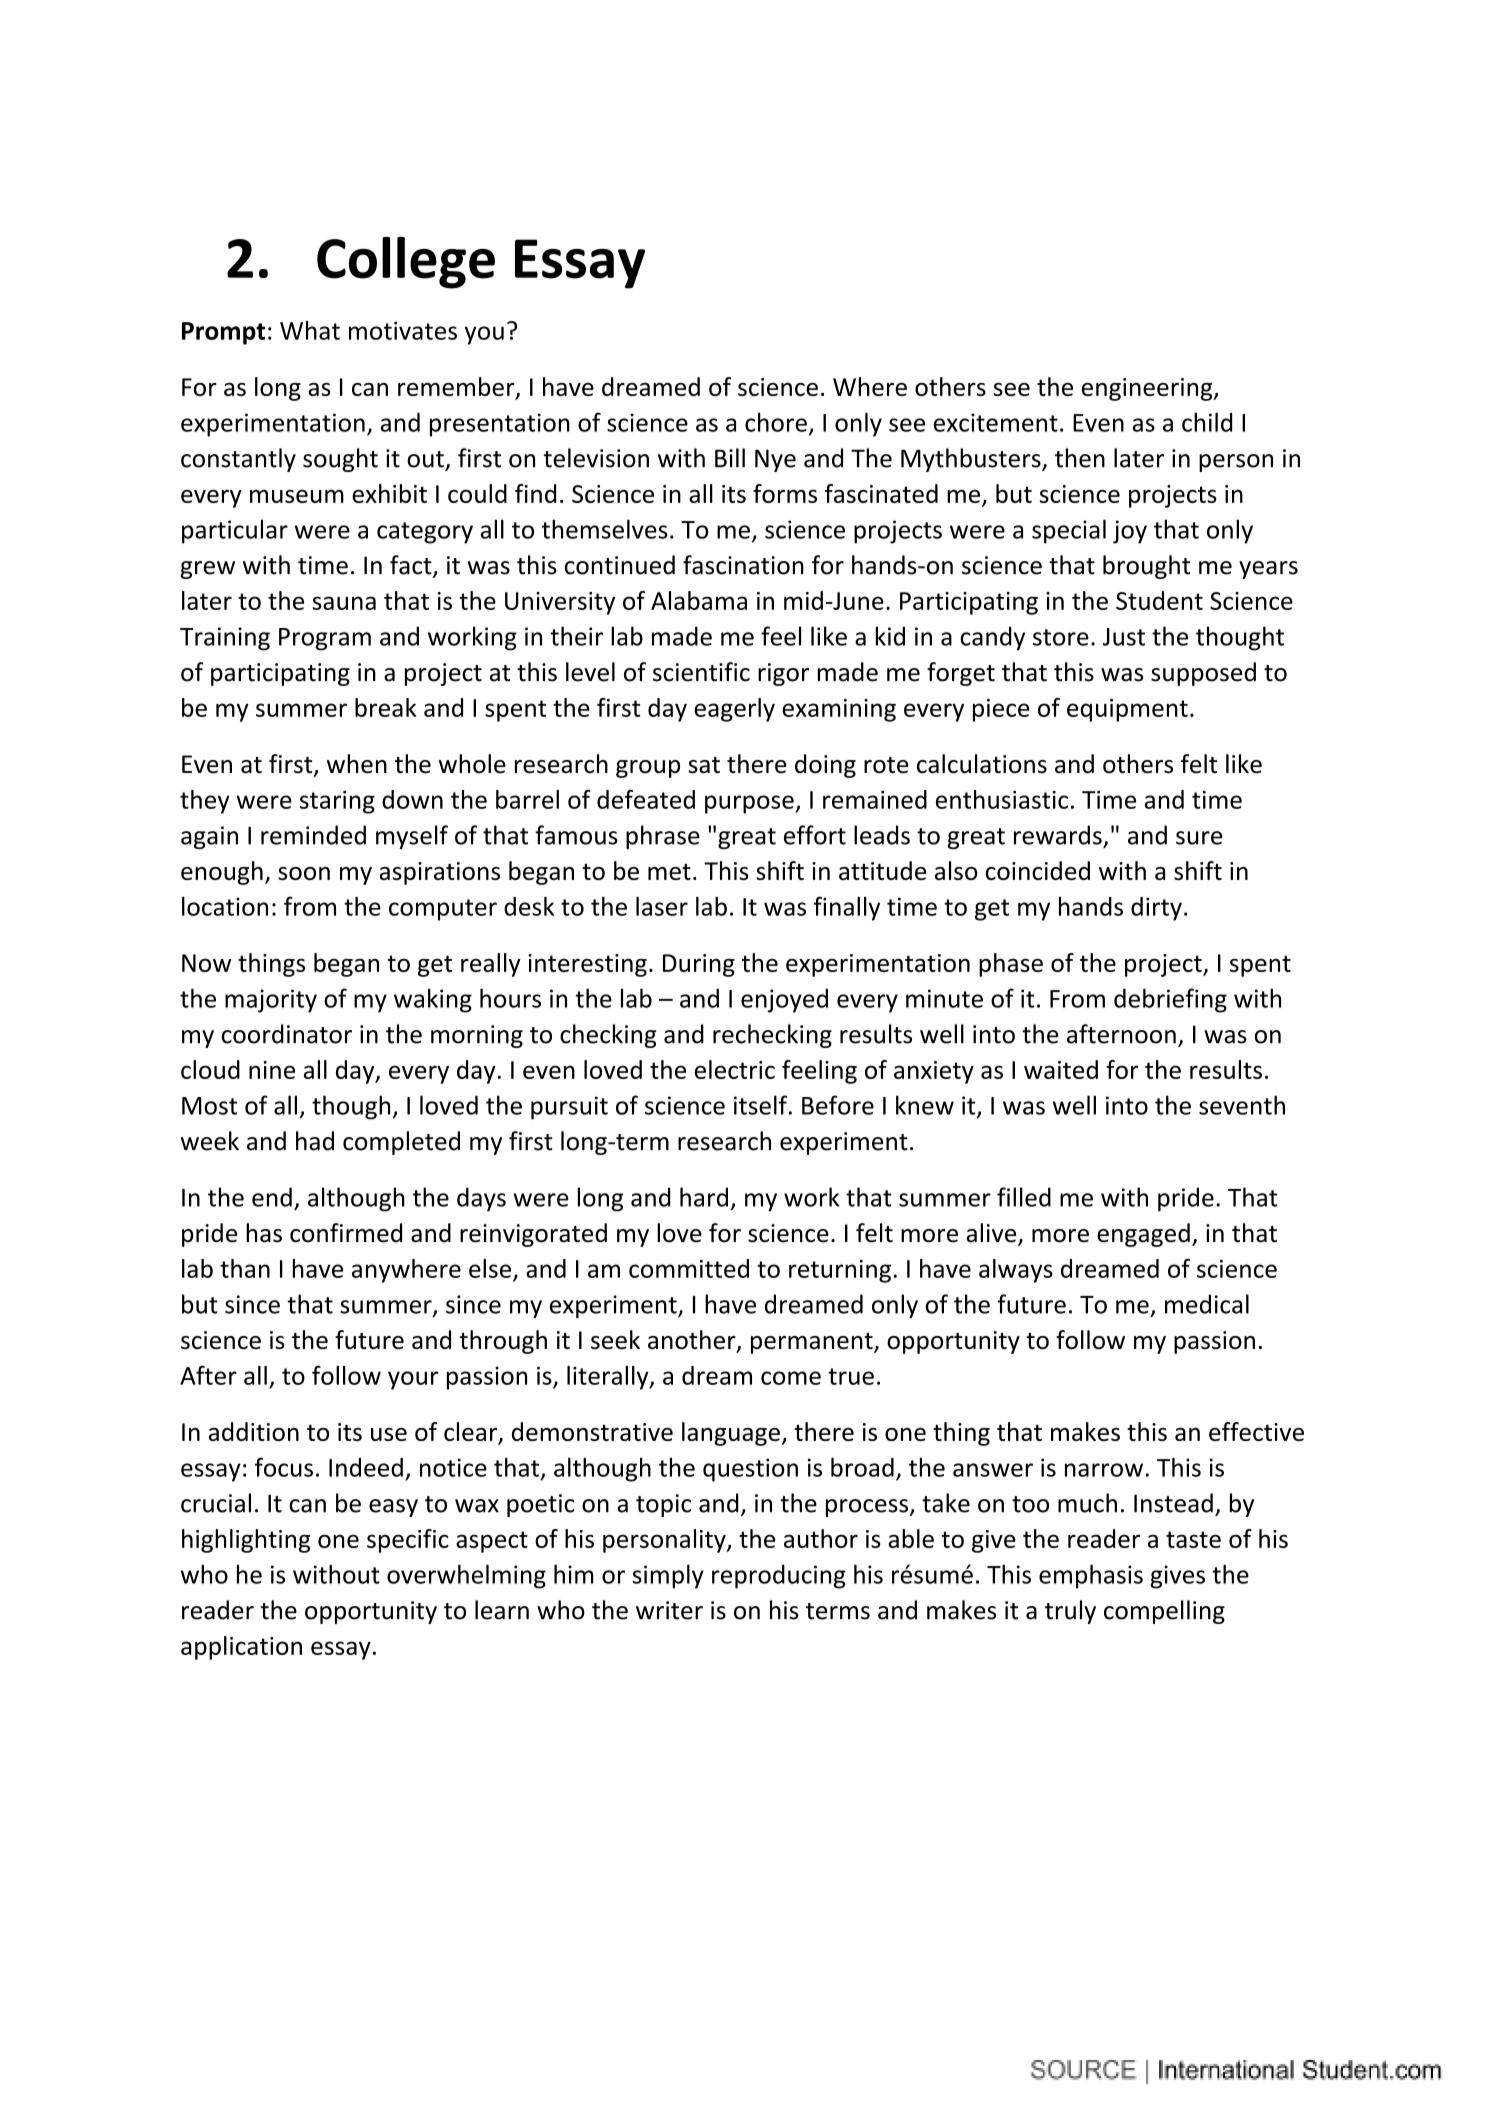 This screenshot has width=1489, height=2107. What do you see at coordinates (241, 1648) in the screenshot?
I see `application` at bounding box center [241, 1648].
